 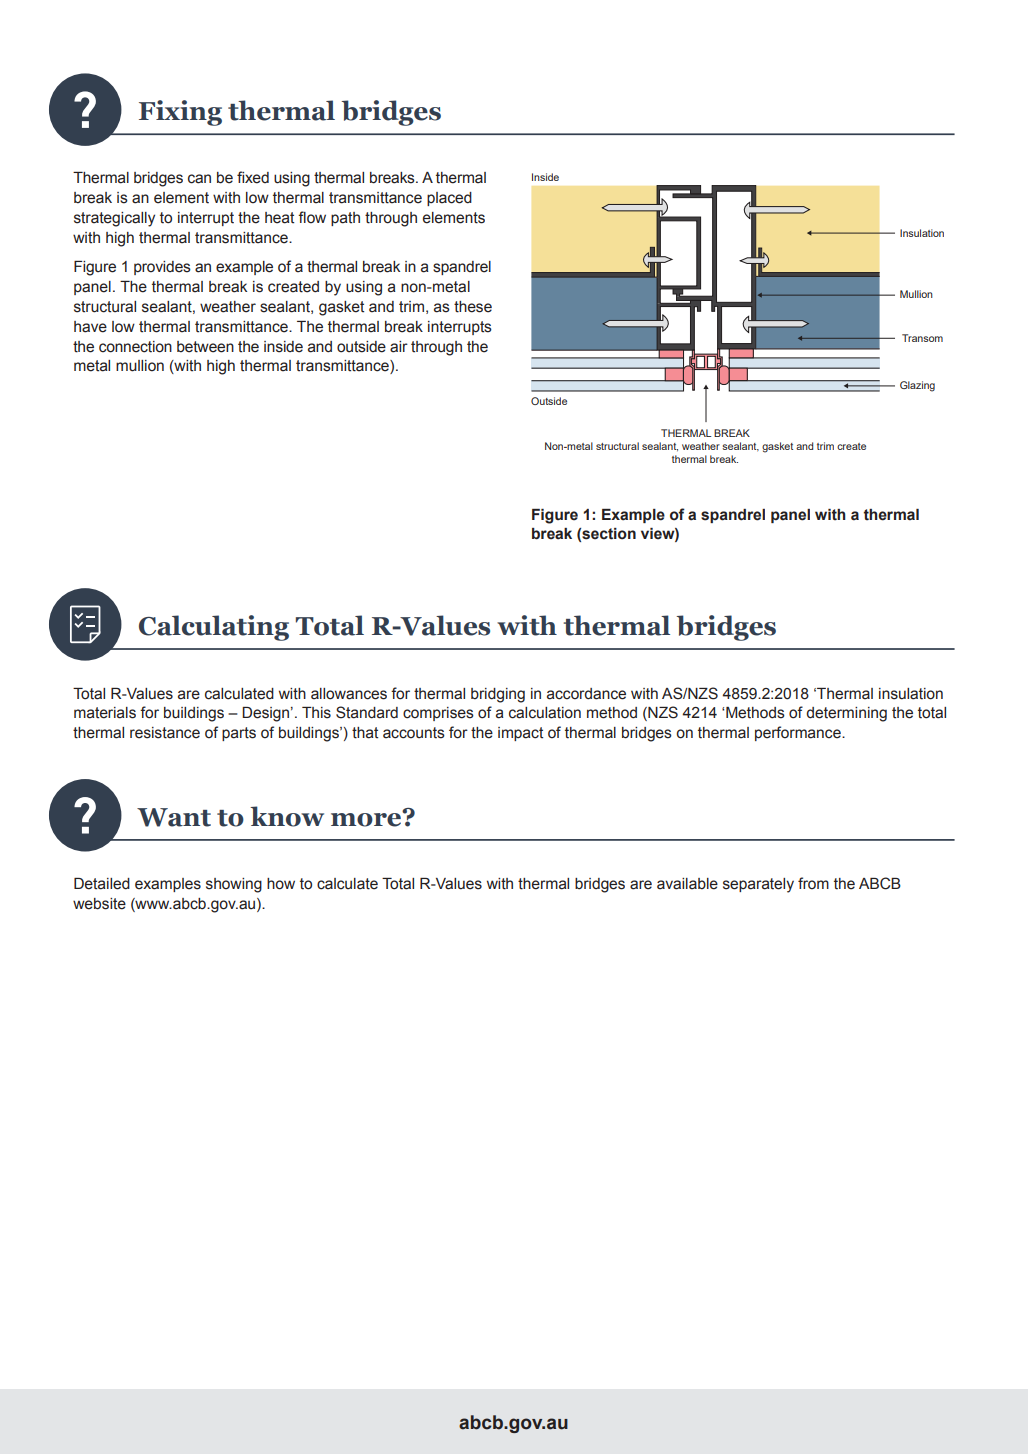 What do you see at coordinates (180, 113) in the image?
I see `Fixing` at bounding box center [180, 113].
